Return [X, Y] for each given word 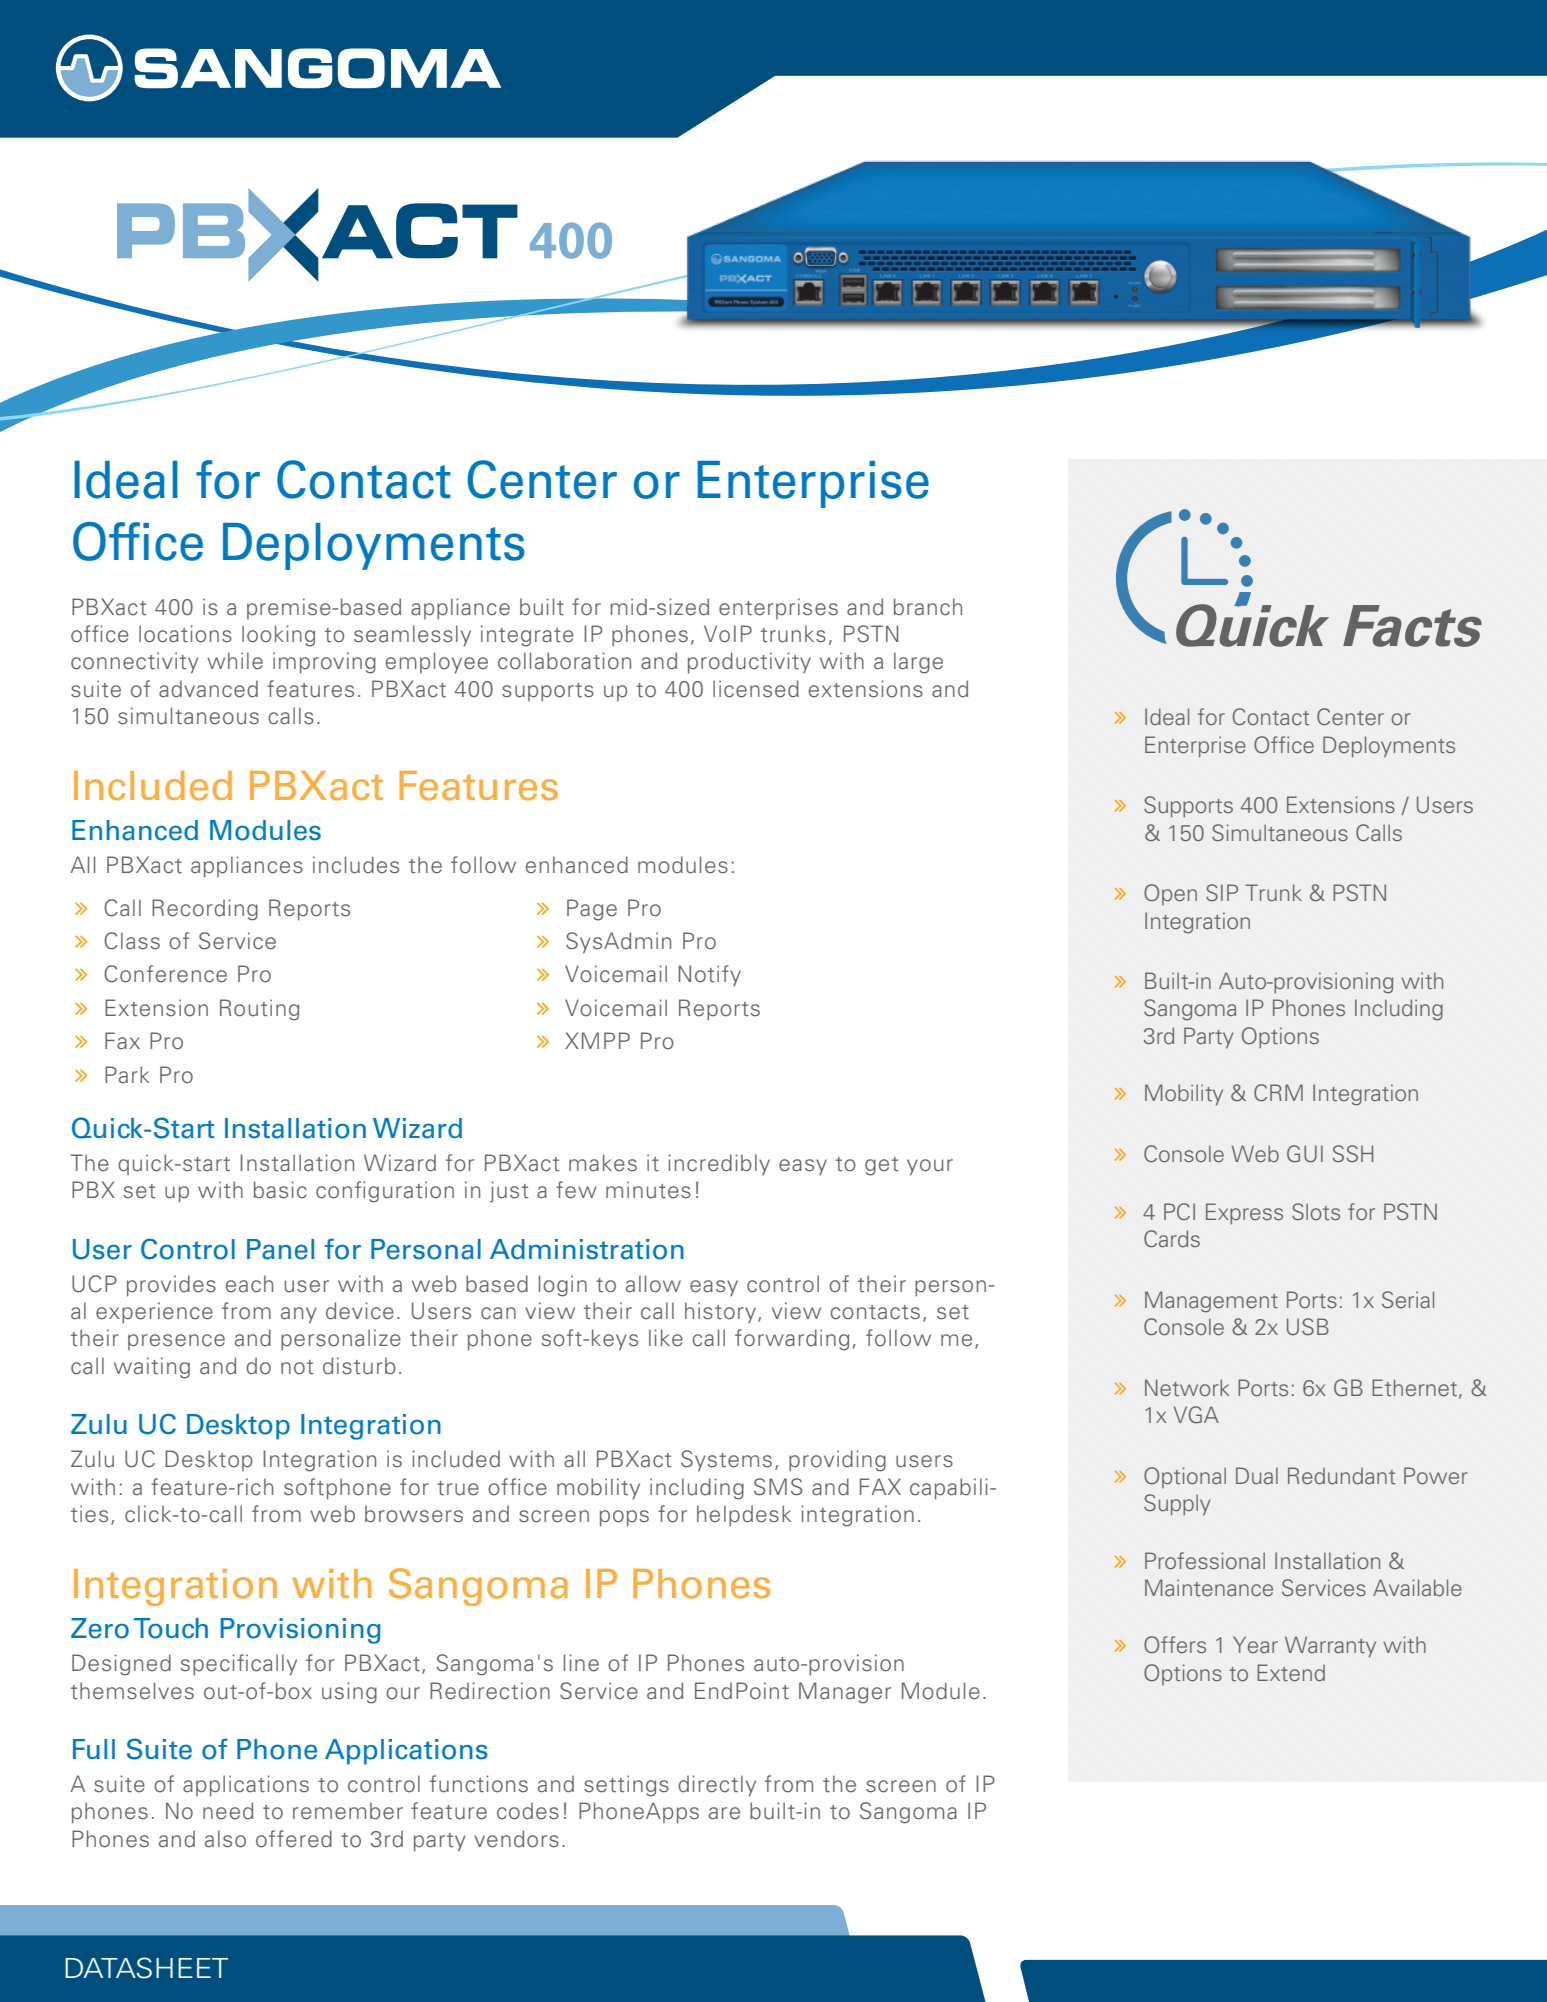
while [235, 661]
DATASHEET [146, 1968]
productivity [749, 663]
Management [1211, 1302]
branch [928, 607]
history [720, 1312]
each [249, 1284]
